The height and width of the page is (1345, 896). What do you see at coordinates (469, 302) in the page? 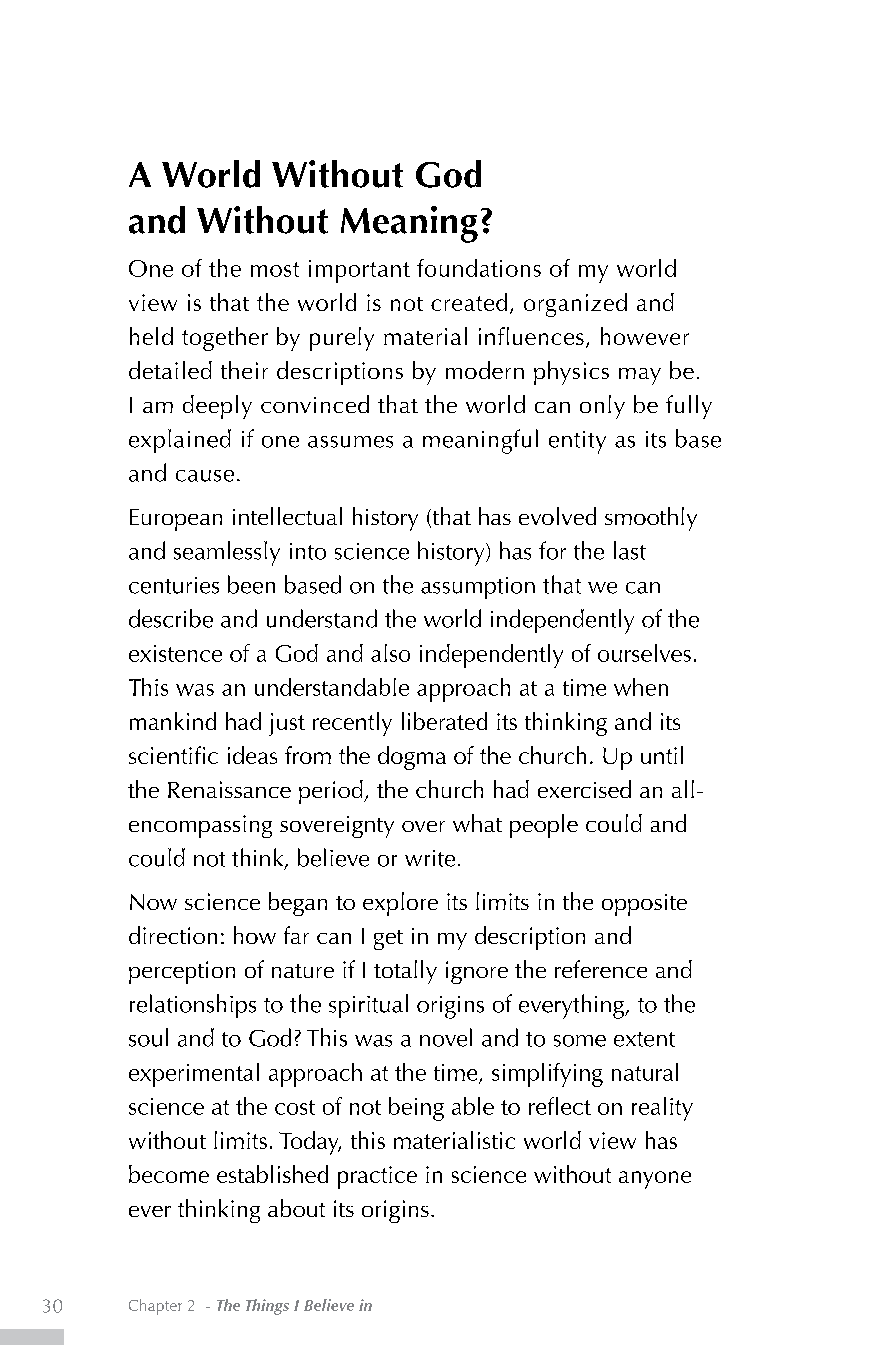
I see `created` at bounding box center [469, 302].
